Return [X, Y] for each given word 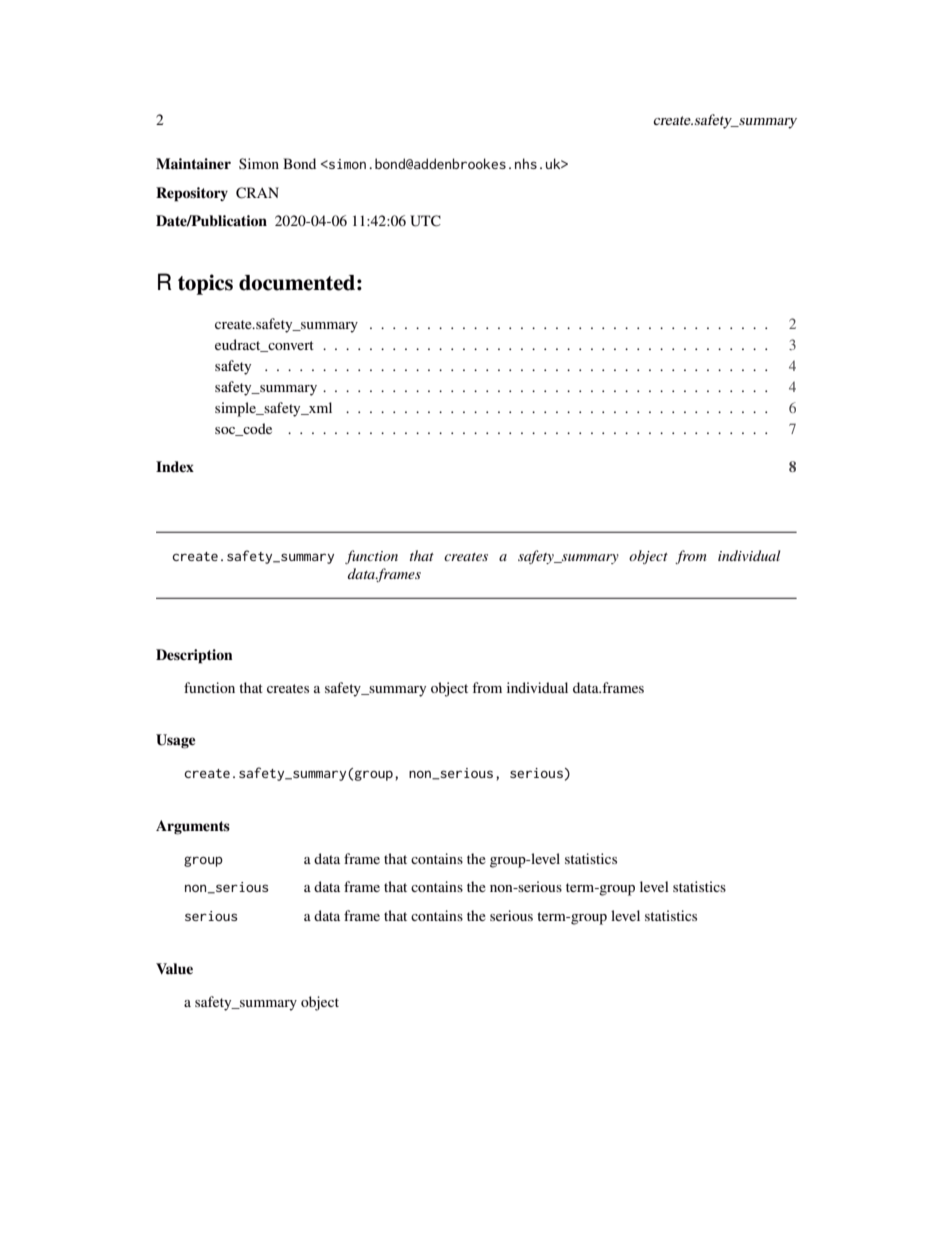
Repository [192, 194]
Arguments [193, 827]
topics [205, 284]
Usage [175, 741]
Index [175, 466]
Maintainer [193, 163]
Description [194, 656]
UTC [425, 221]
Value [174, 968]
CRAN [257, 193]
